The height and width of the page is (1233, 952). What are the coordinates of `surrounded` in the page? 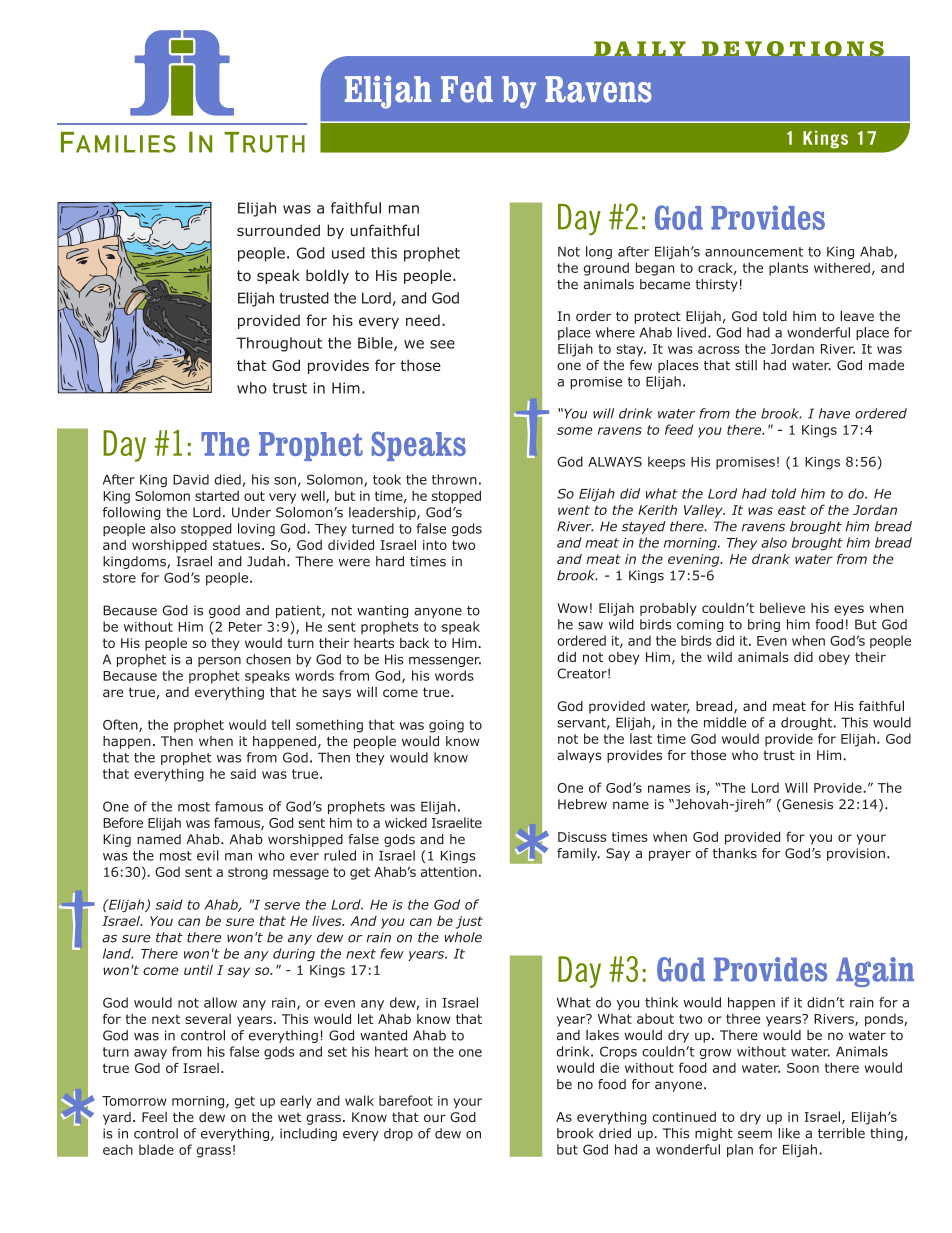 It's located at (278, 230).
